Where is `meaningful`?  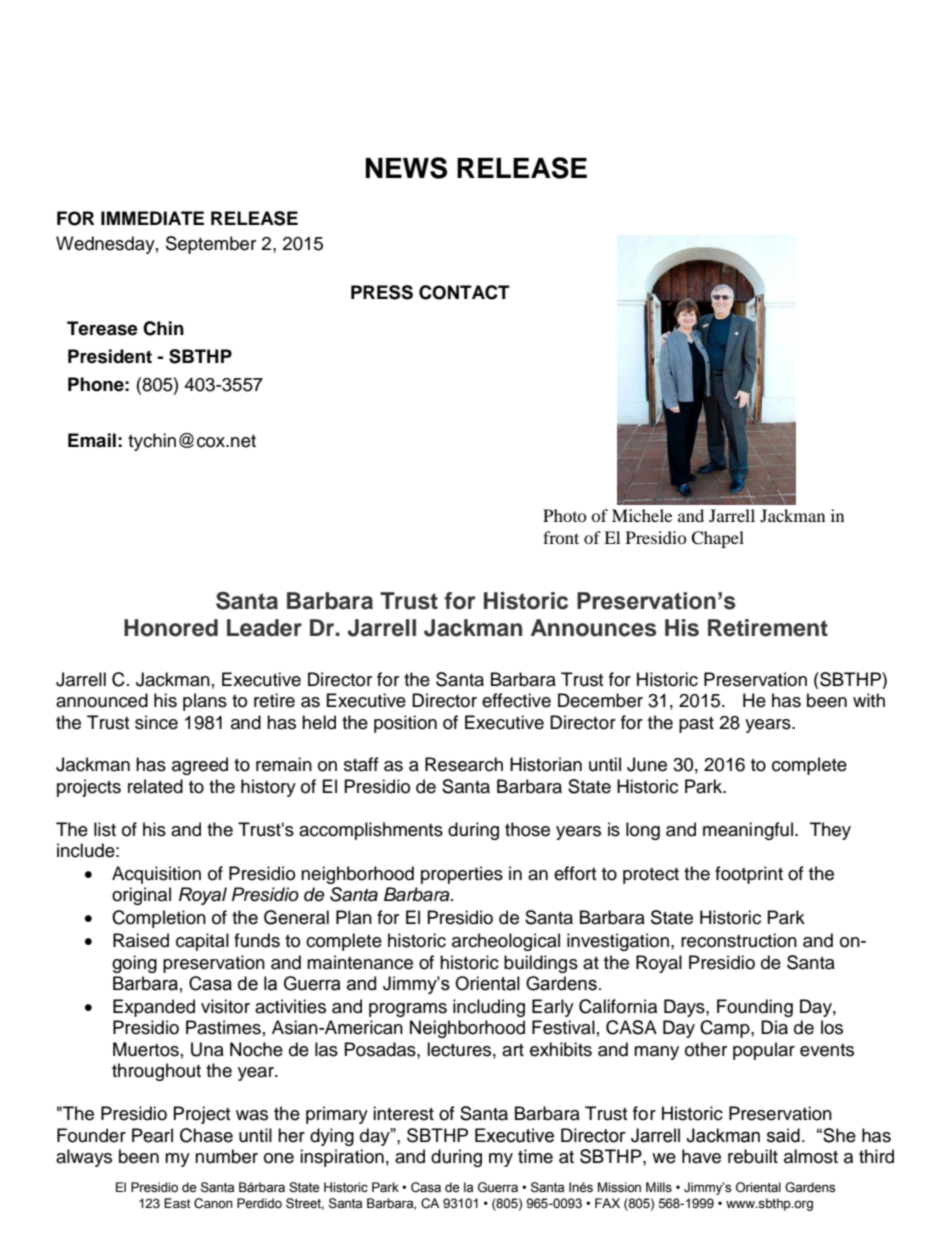
meaningful is located at coordinates (748, 831).
